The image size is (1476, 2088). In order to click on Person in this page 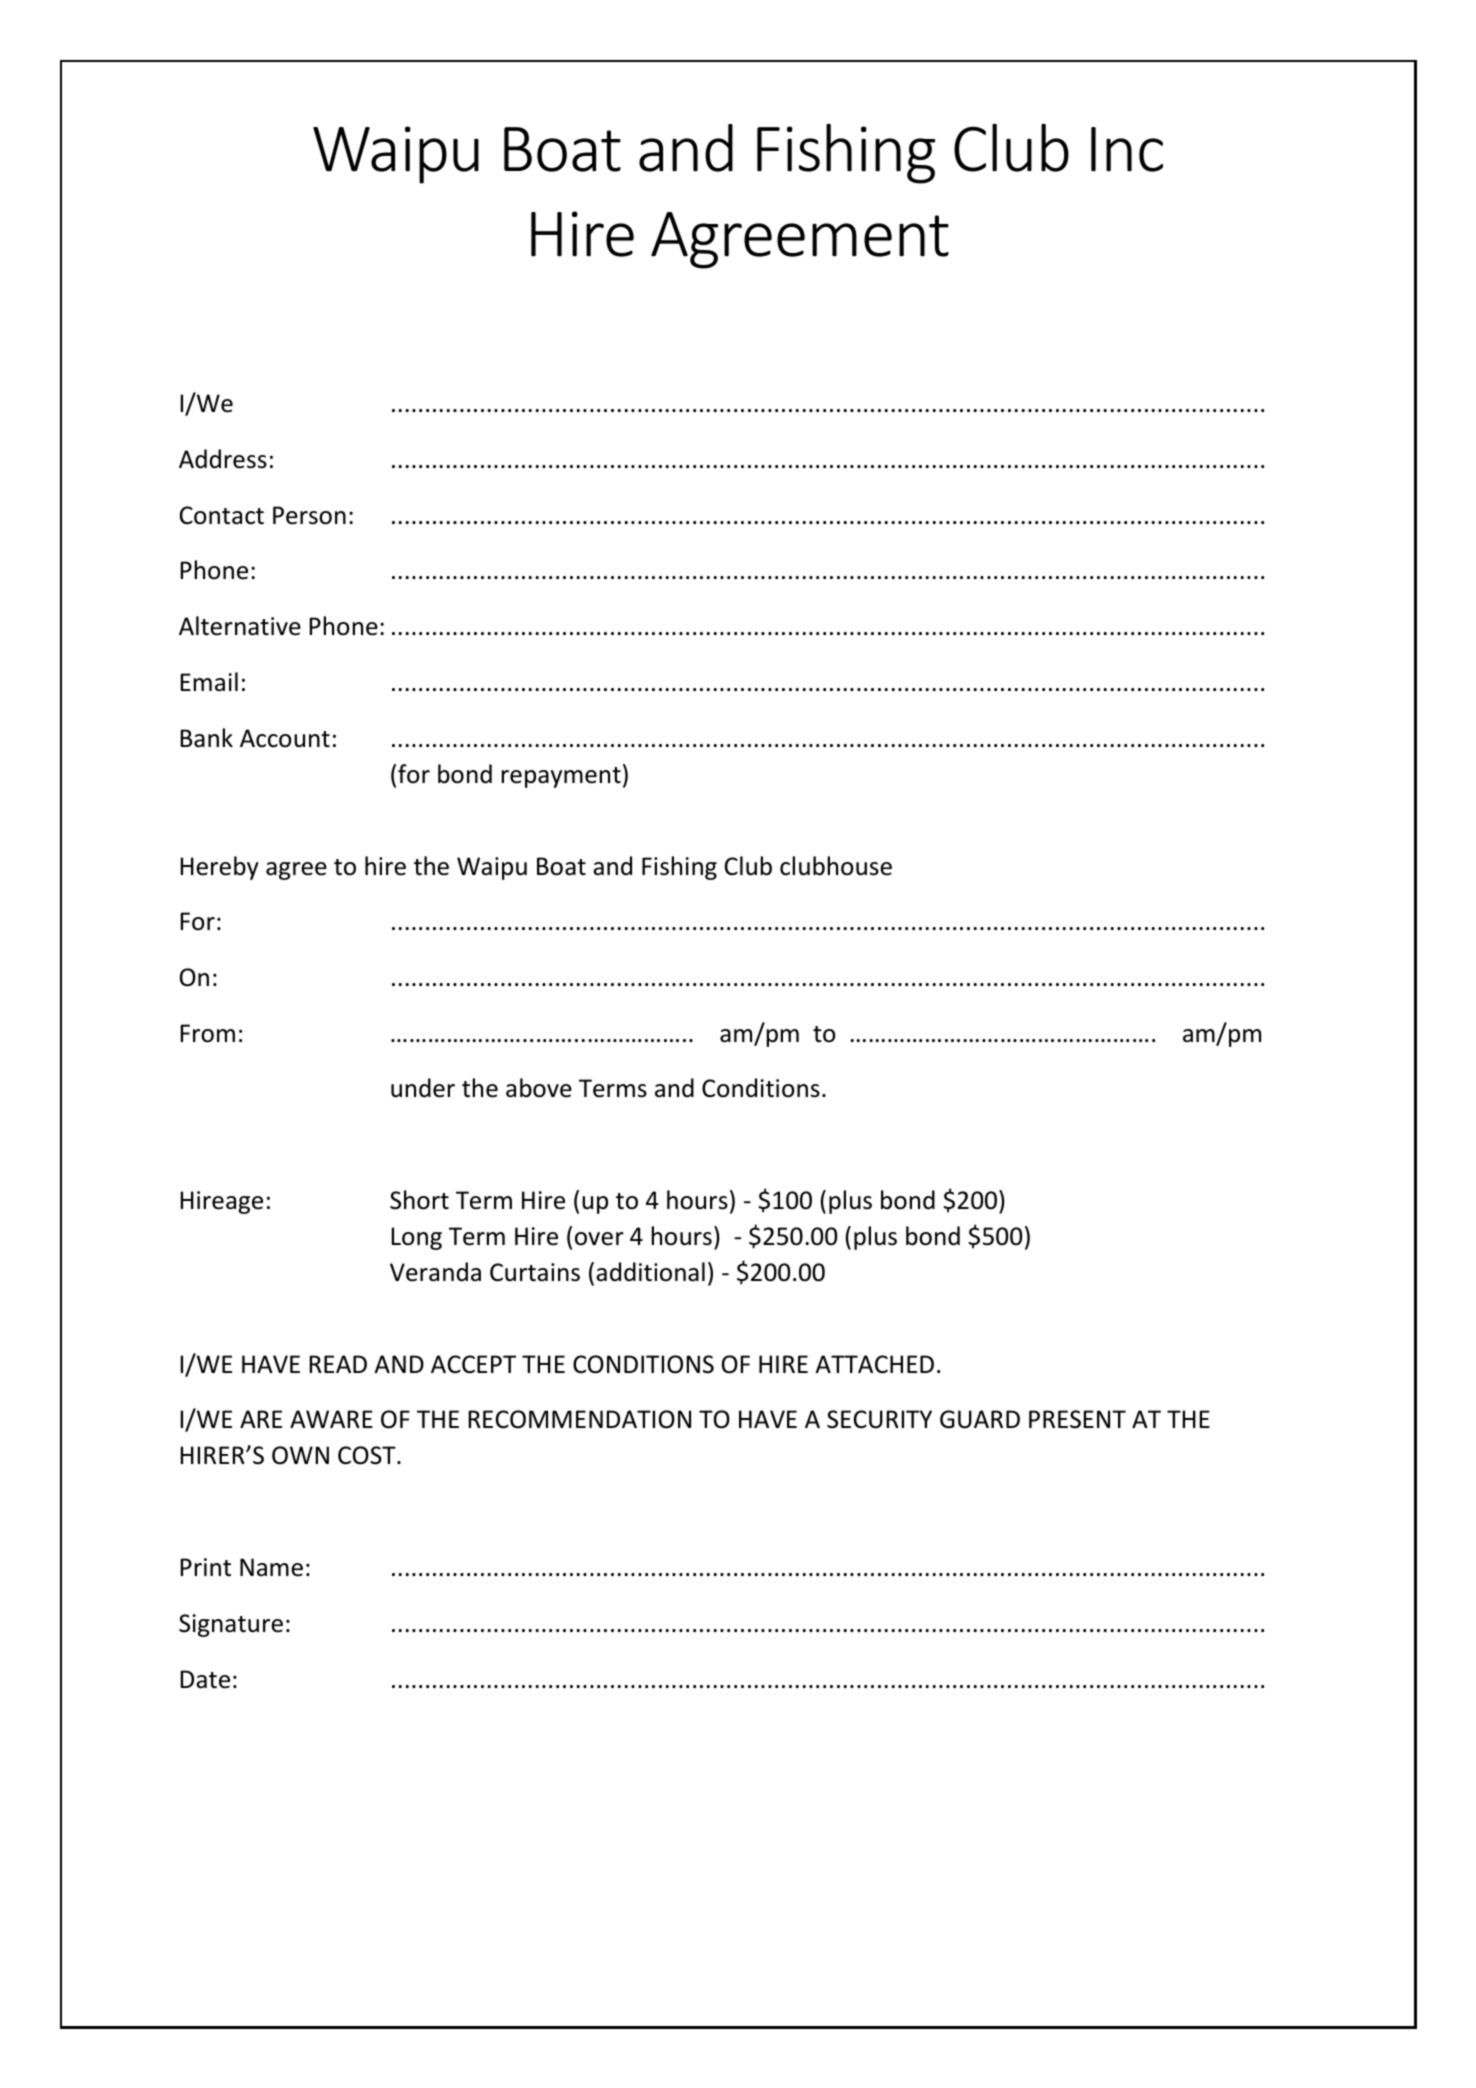, I will do `click(309, 515)`.
